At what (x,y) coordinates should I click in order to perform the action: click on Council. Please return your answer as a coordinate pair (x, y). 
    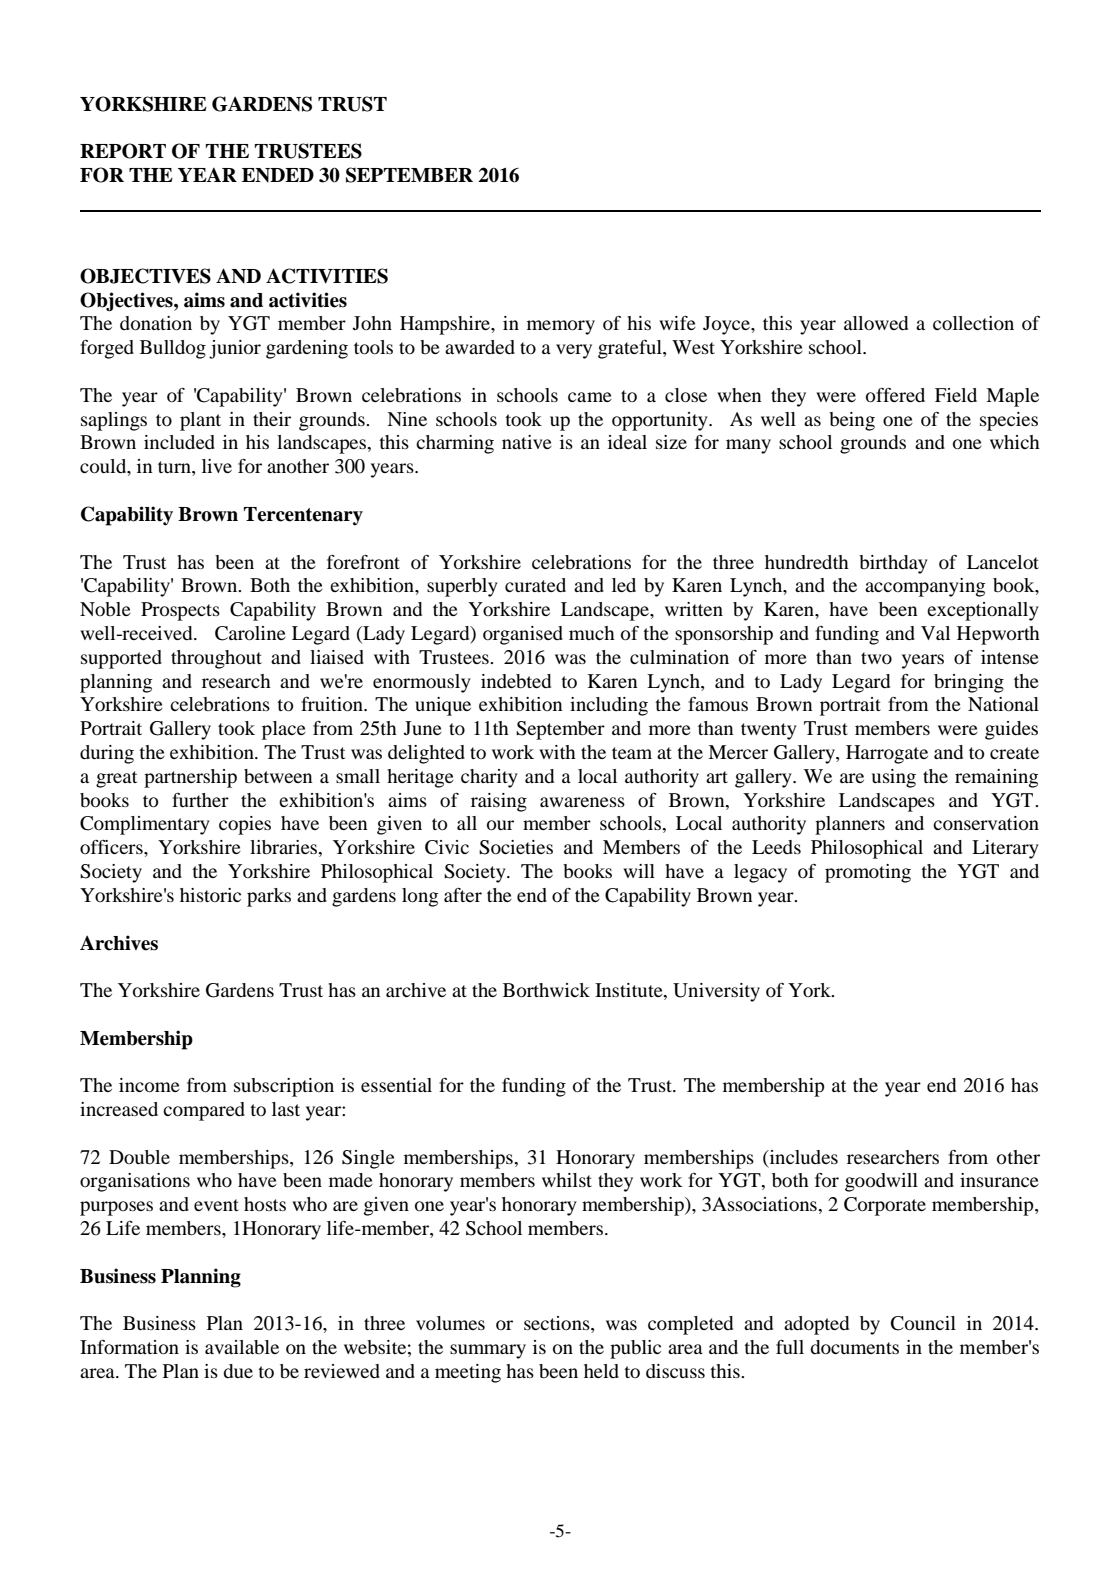
    Looking at the image, I should click on (923, 1323).
